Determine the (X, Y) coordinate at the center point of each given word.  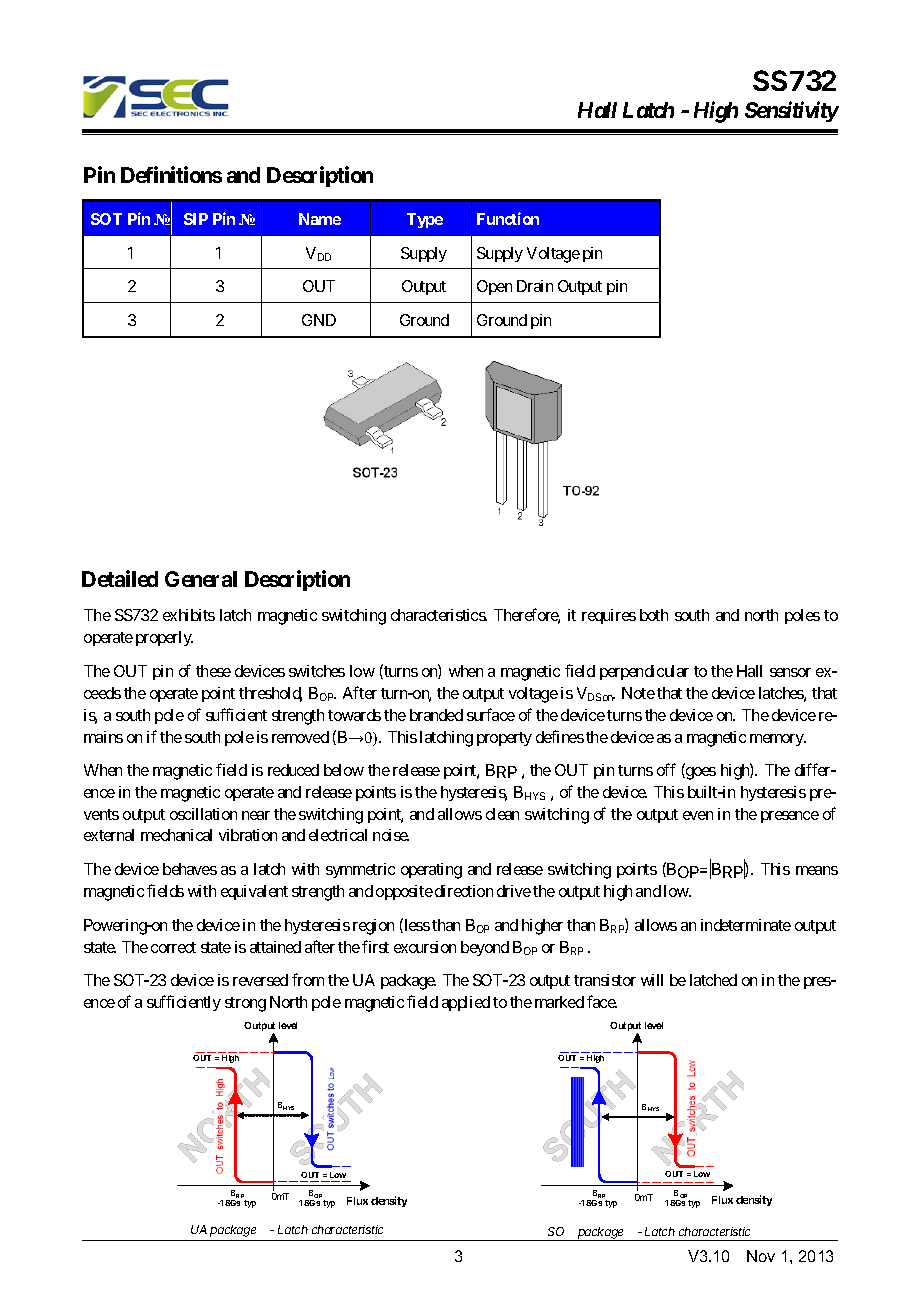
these (213, 671)
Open (494, 287)
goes (700, 773)
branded (436, 715)
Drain (535, 286)
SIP (196, 219)
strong (245, 1004)
